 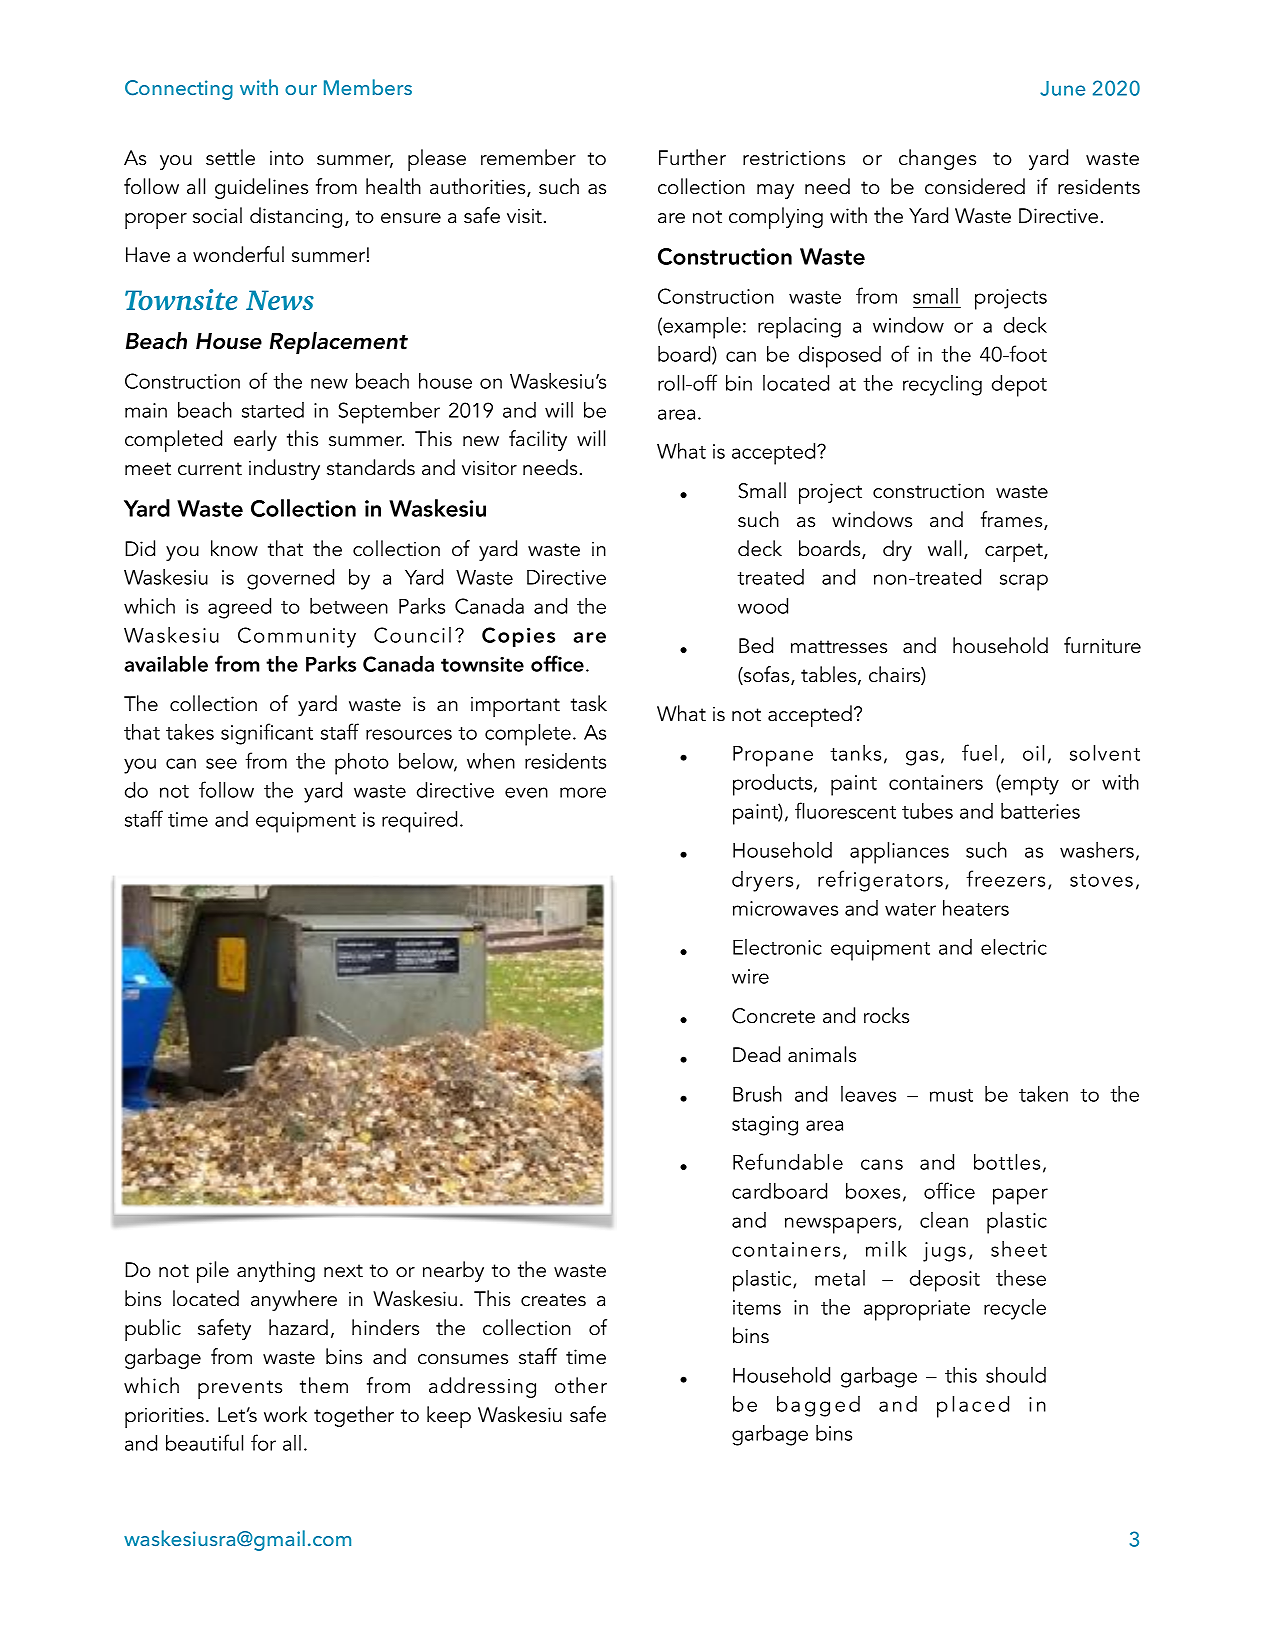 I want to click on other, so click(x=581, y=1385).
